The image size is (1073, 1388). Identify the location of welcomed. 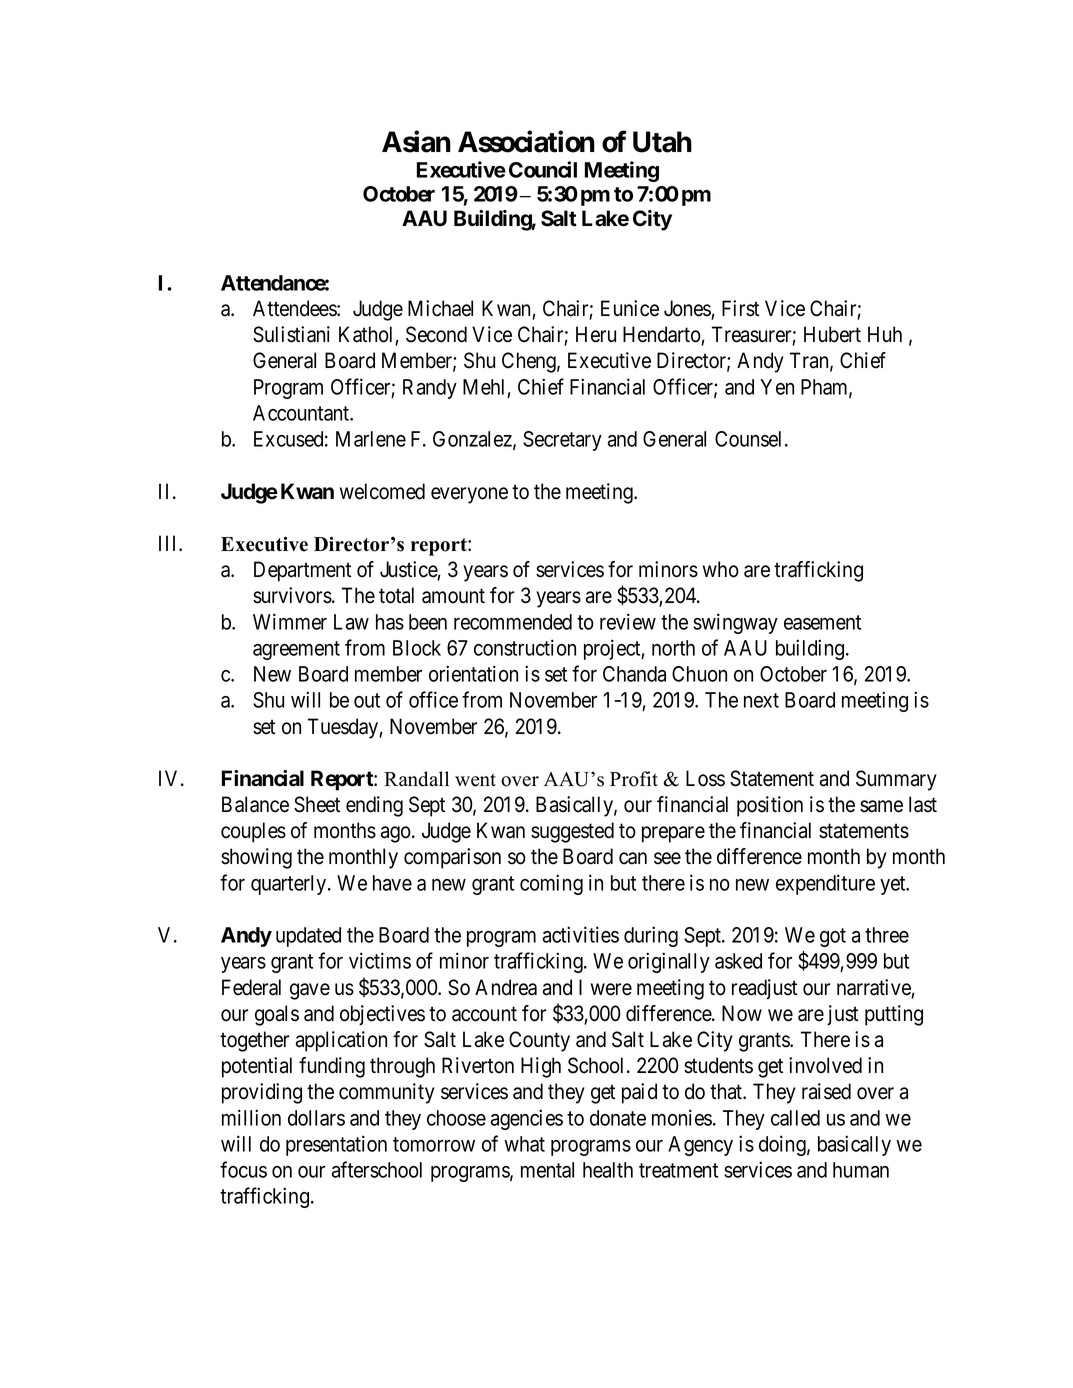
(382, 491).
